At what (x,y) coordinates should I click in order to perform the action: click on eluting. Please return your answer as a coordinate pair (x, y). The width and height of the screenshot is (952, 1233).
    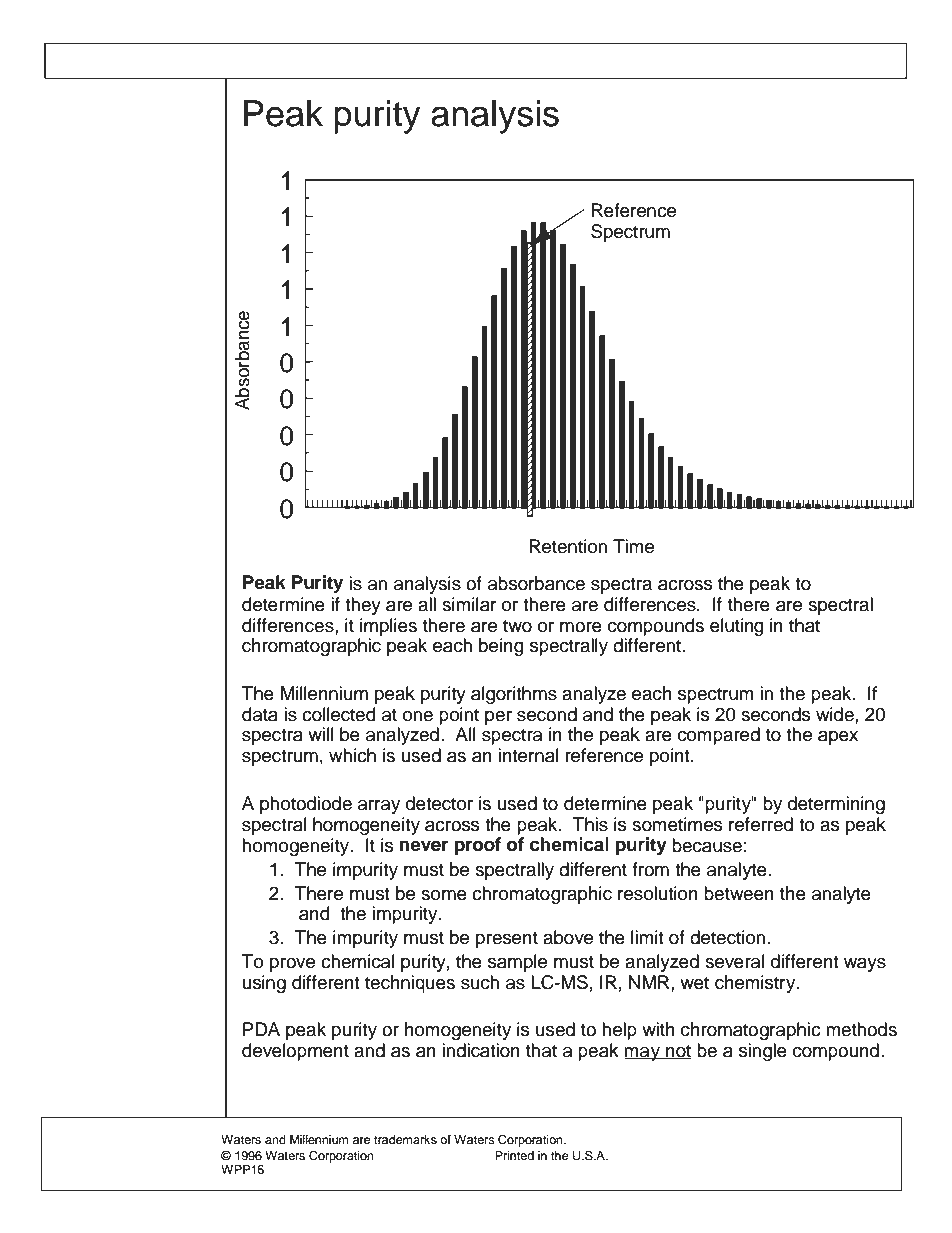
    Looking at the image, I should click on (737, 627).
